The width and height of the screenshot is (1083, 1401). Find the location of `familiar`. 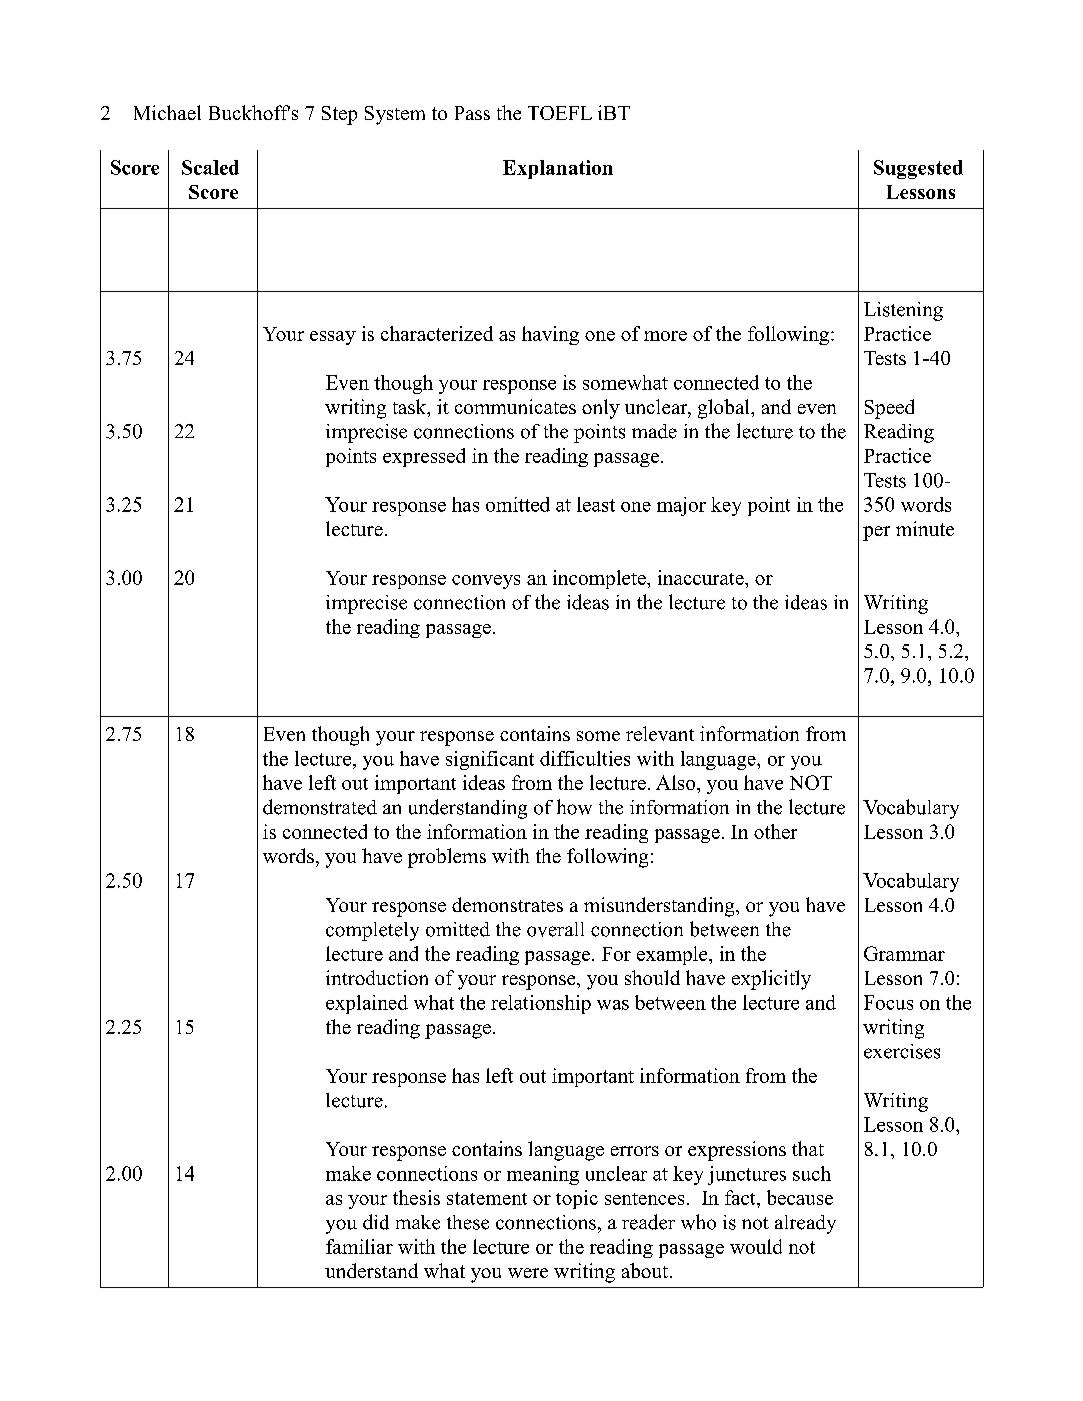

familiar is located at coordinates (359, 1246).
